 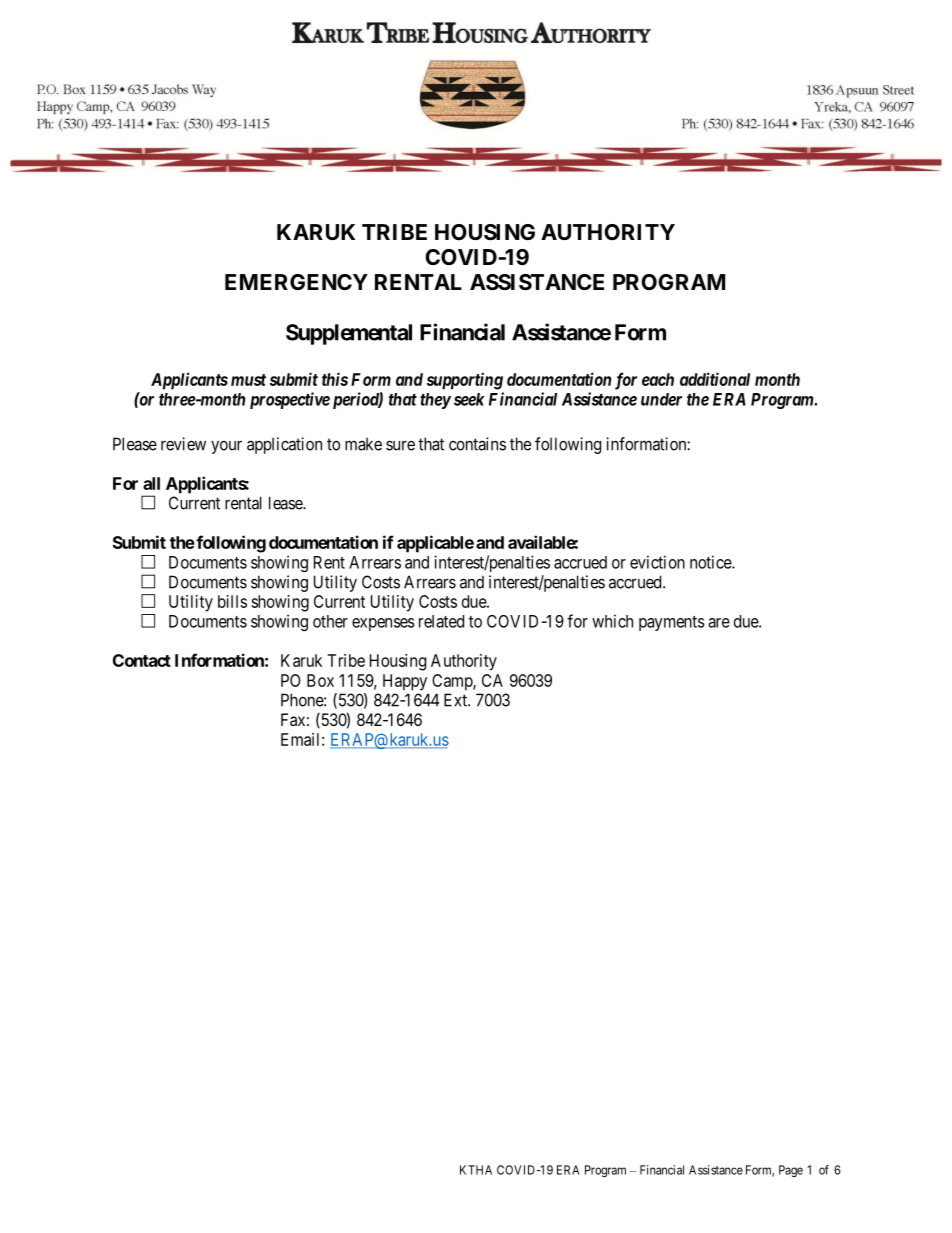 I want to click on bills, so click(x=232, y=601).
